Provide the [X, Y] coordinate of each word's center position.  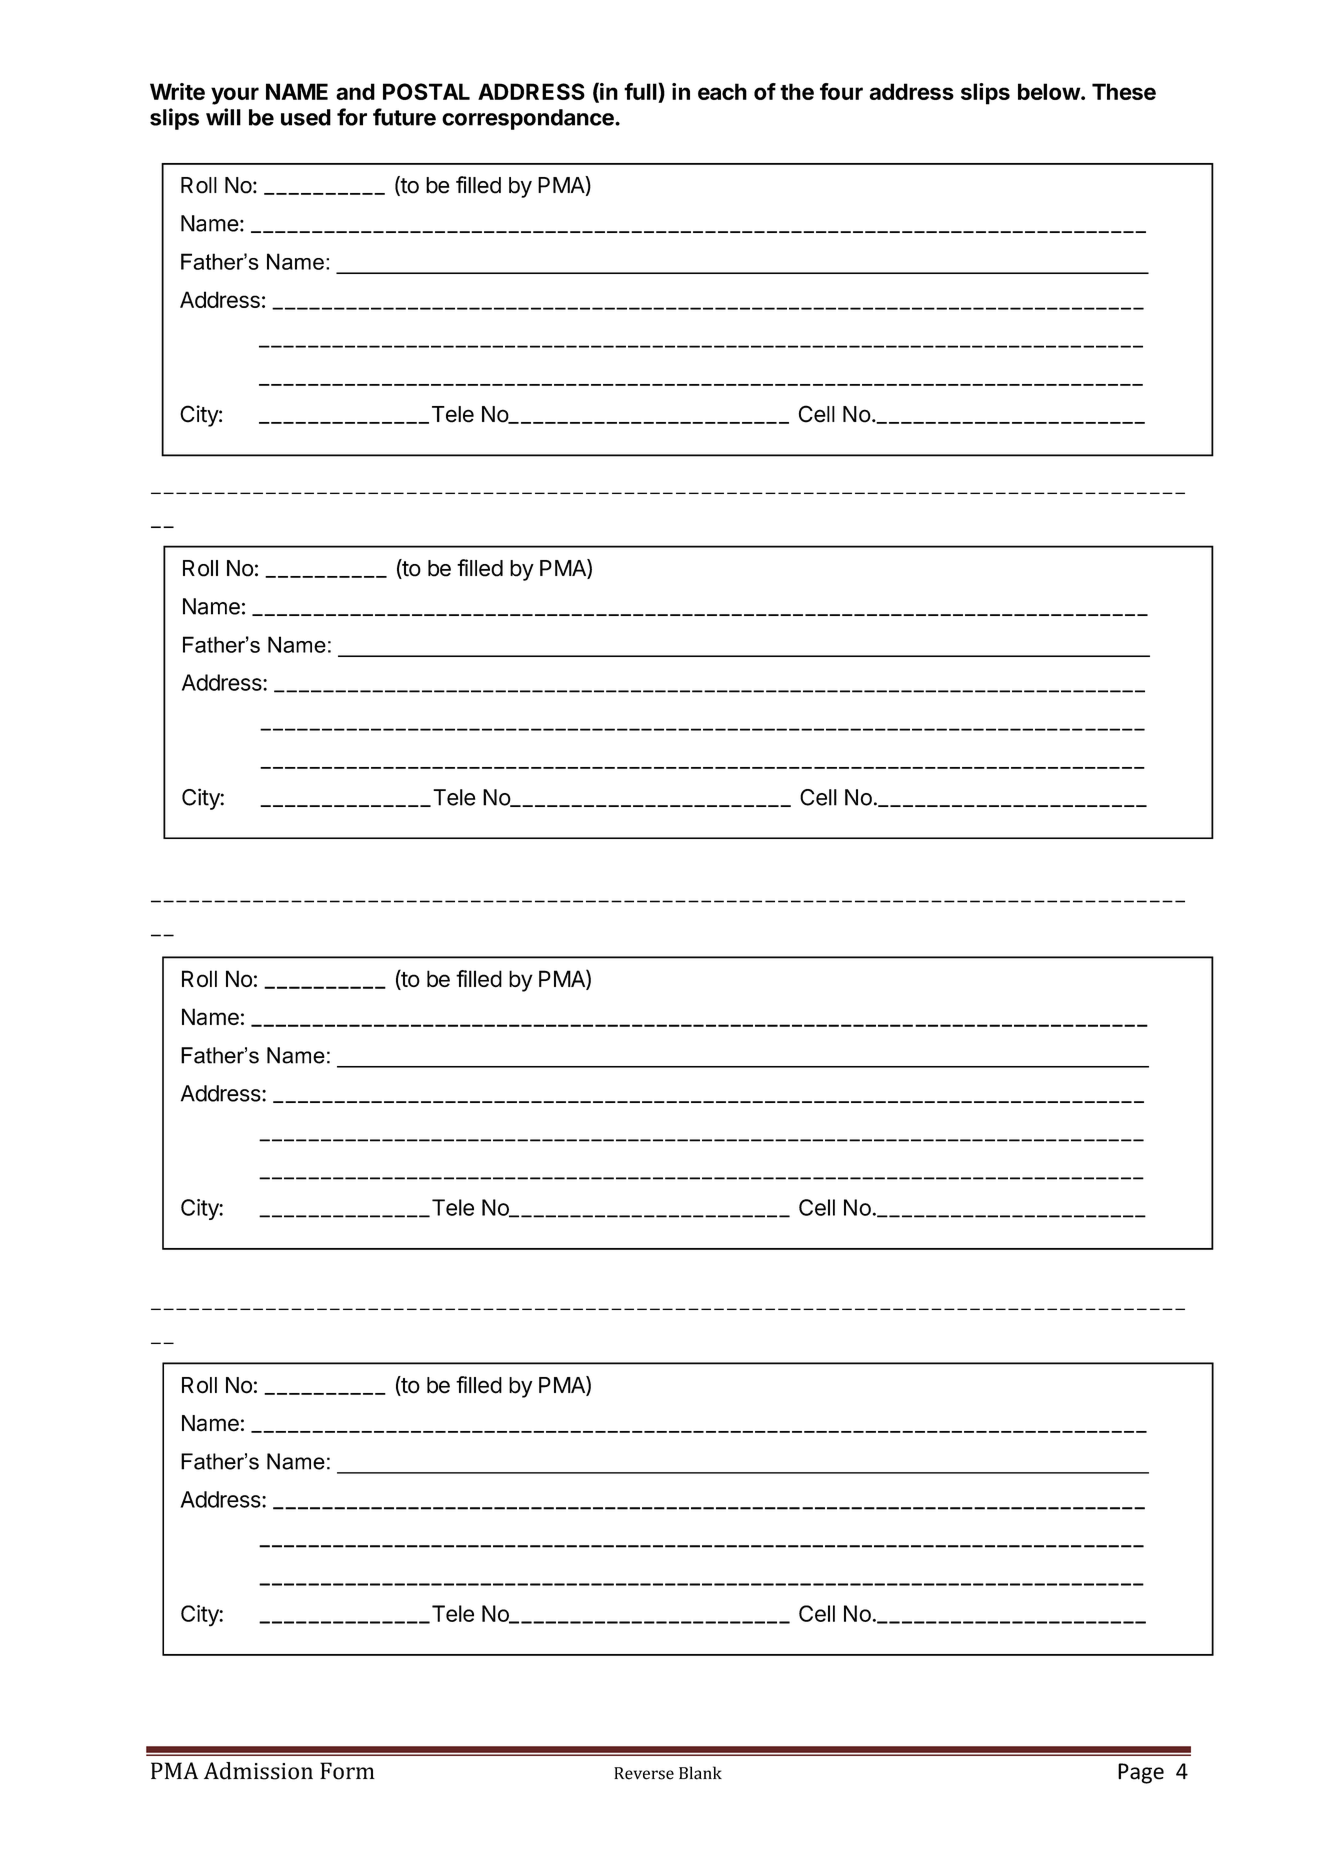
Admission [258, 1771]
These [1124, 91]
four [841, 91]
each [722, 91]
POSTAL [426, 91]
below [1049, 91]
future [404, 117]
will [223, 117]
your [235, 96]
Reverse [644, 1773]
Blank [700, 1773]
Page [1141, 1773]
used [306, 117]
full [641, 93]
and [355, 91]
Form [347, 1771]
